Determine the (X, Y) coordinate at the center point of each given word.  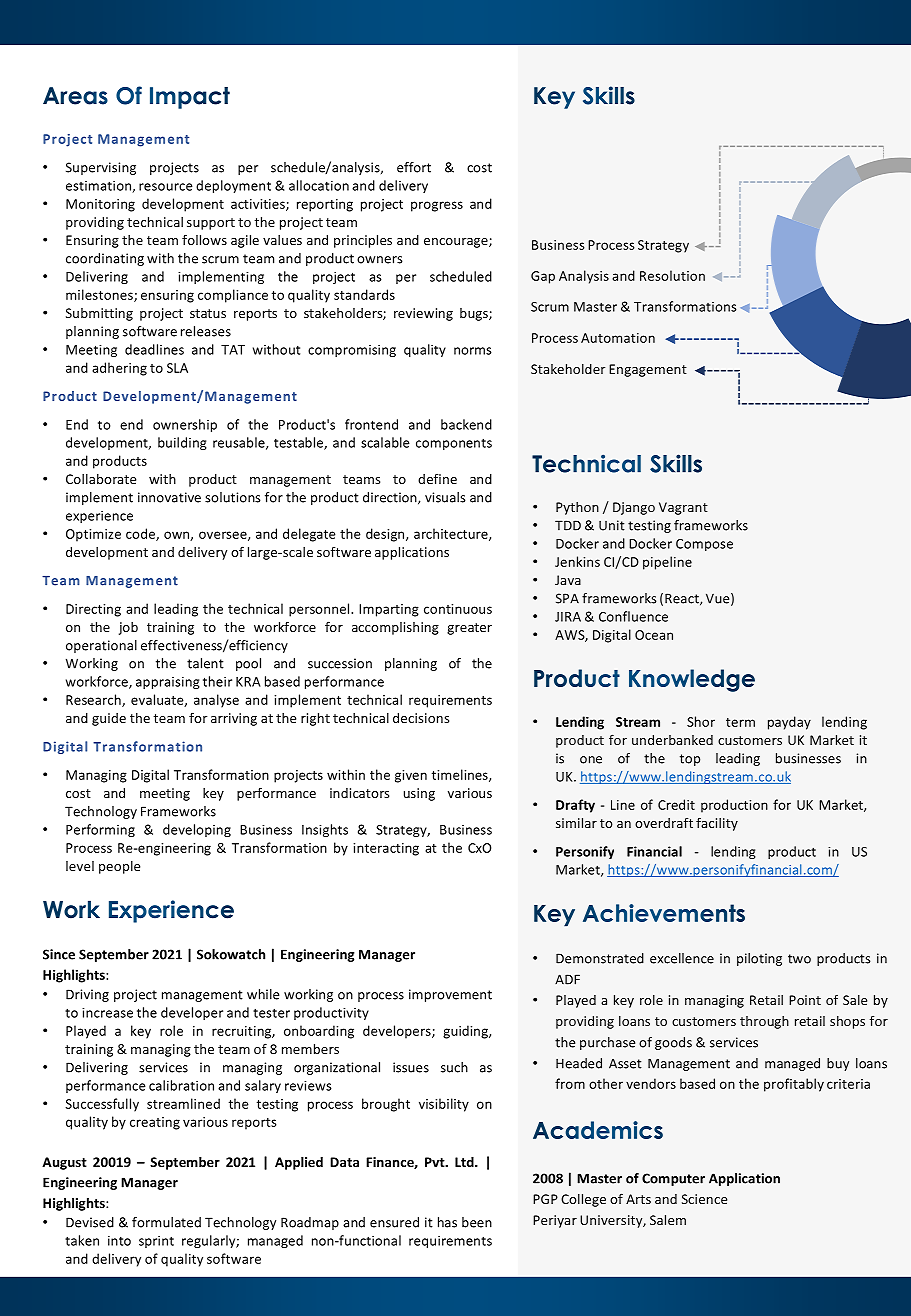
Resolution (672, 275)
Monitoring (100, 205)
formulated (166, 1222)
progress (437, 206)
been (477, 1222)
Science (704, 1199)
